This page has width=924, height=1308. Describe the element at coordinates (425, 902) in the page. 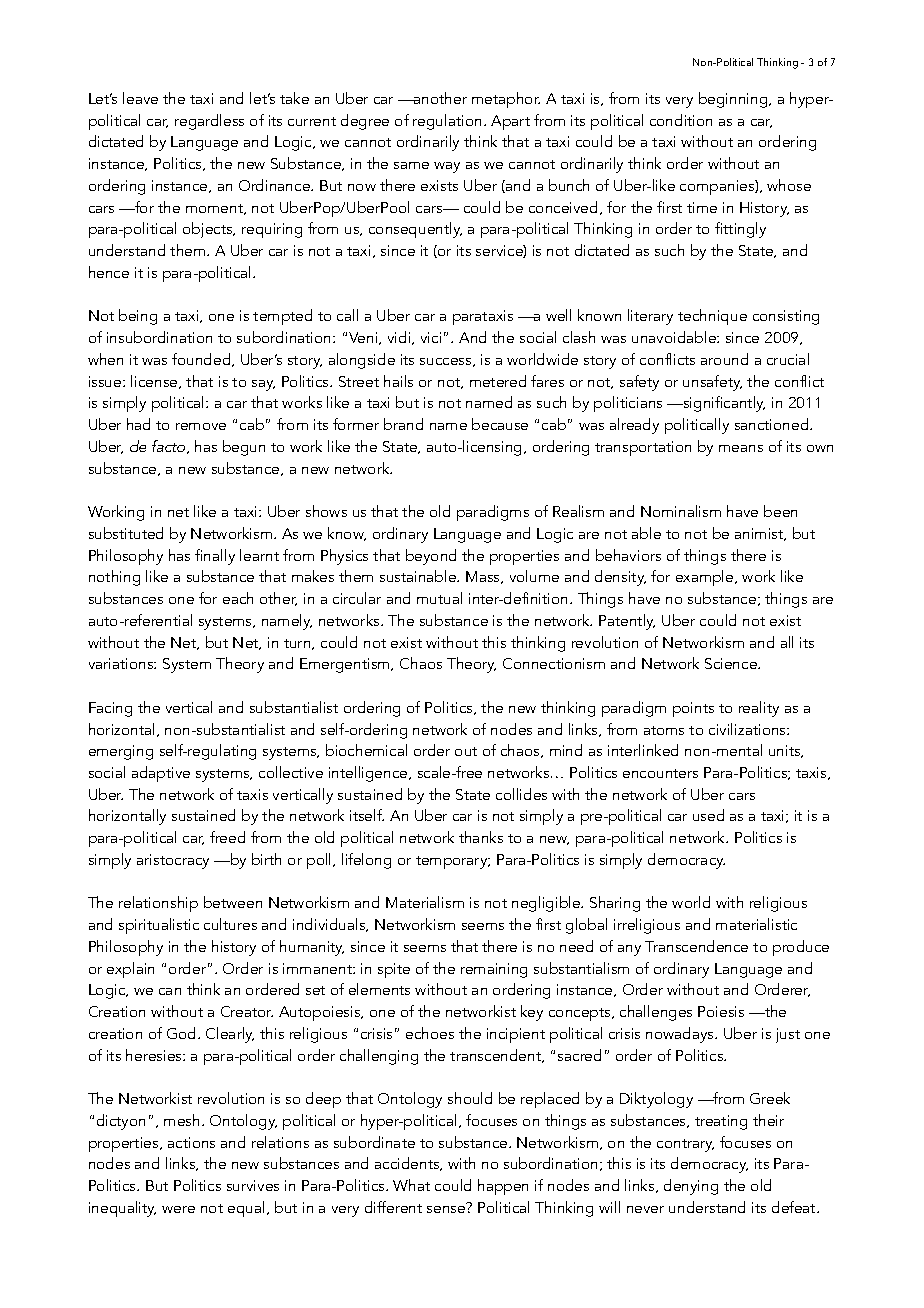

I see `Materialism` at that location.
